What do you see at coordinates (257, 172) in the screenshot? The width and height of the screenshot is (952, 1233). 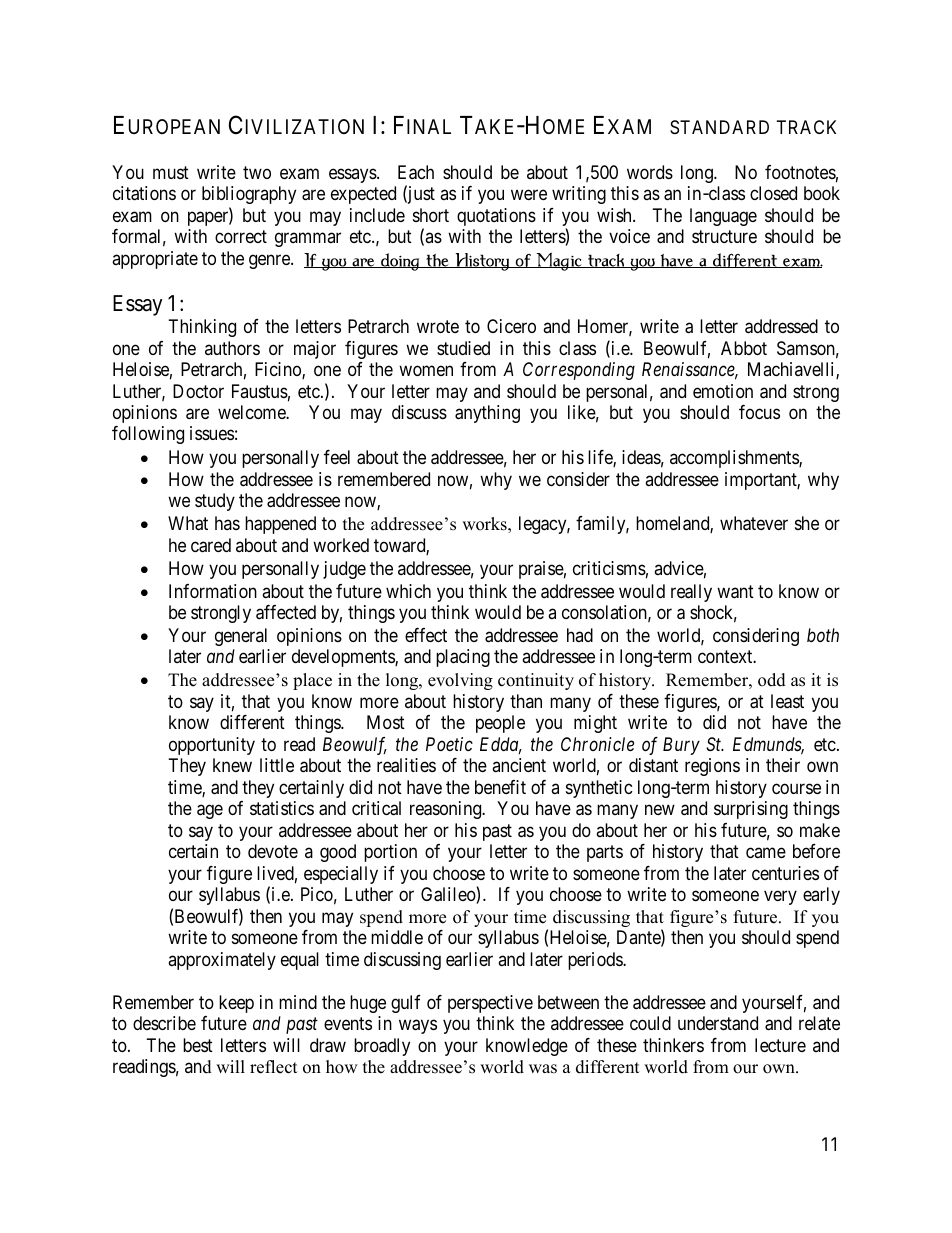 I see `two` at bounding box center [257, 172].
